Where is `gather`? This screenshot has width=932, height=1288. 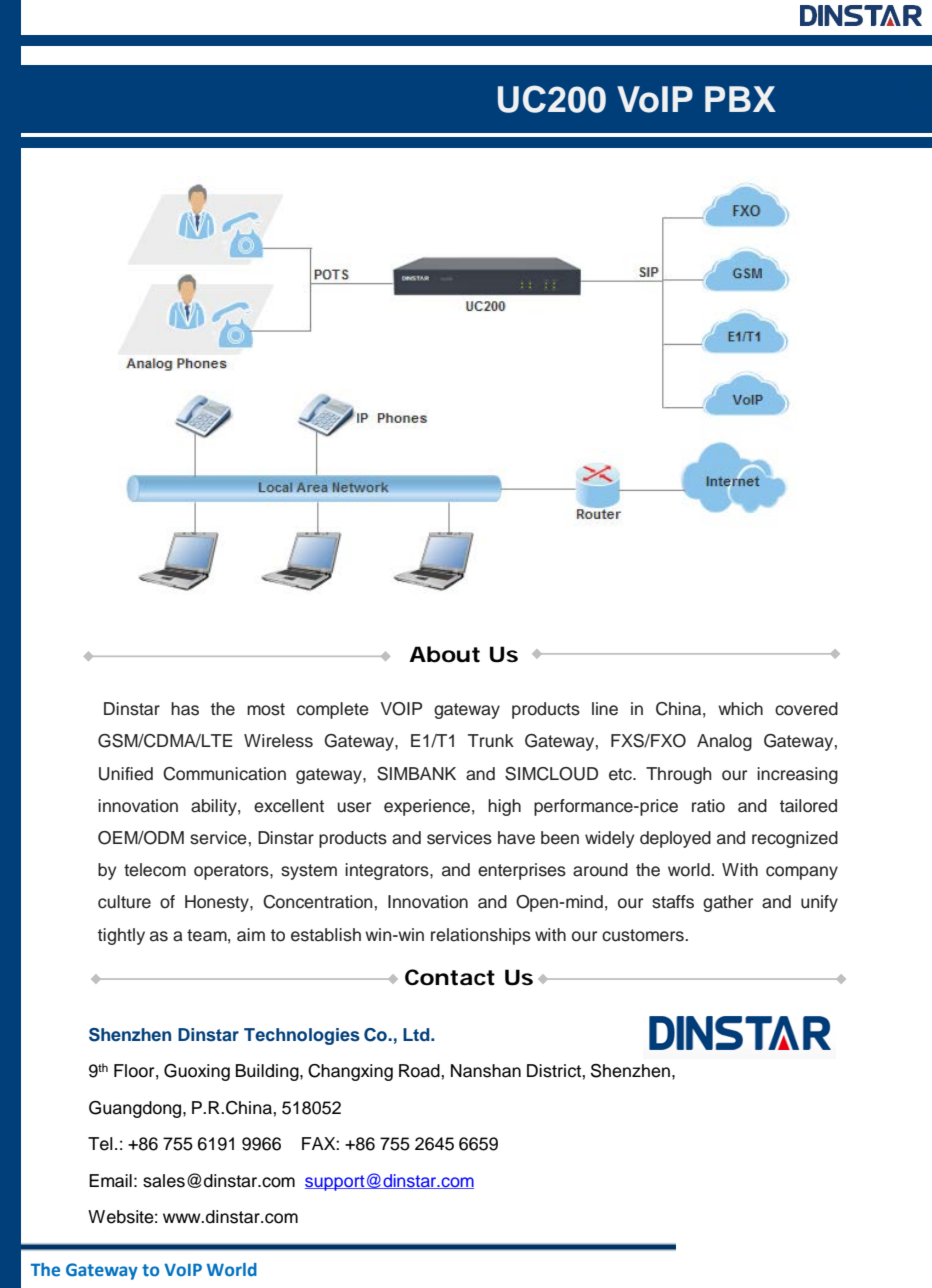
gather is located at coordinates (728, 903).
